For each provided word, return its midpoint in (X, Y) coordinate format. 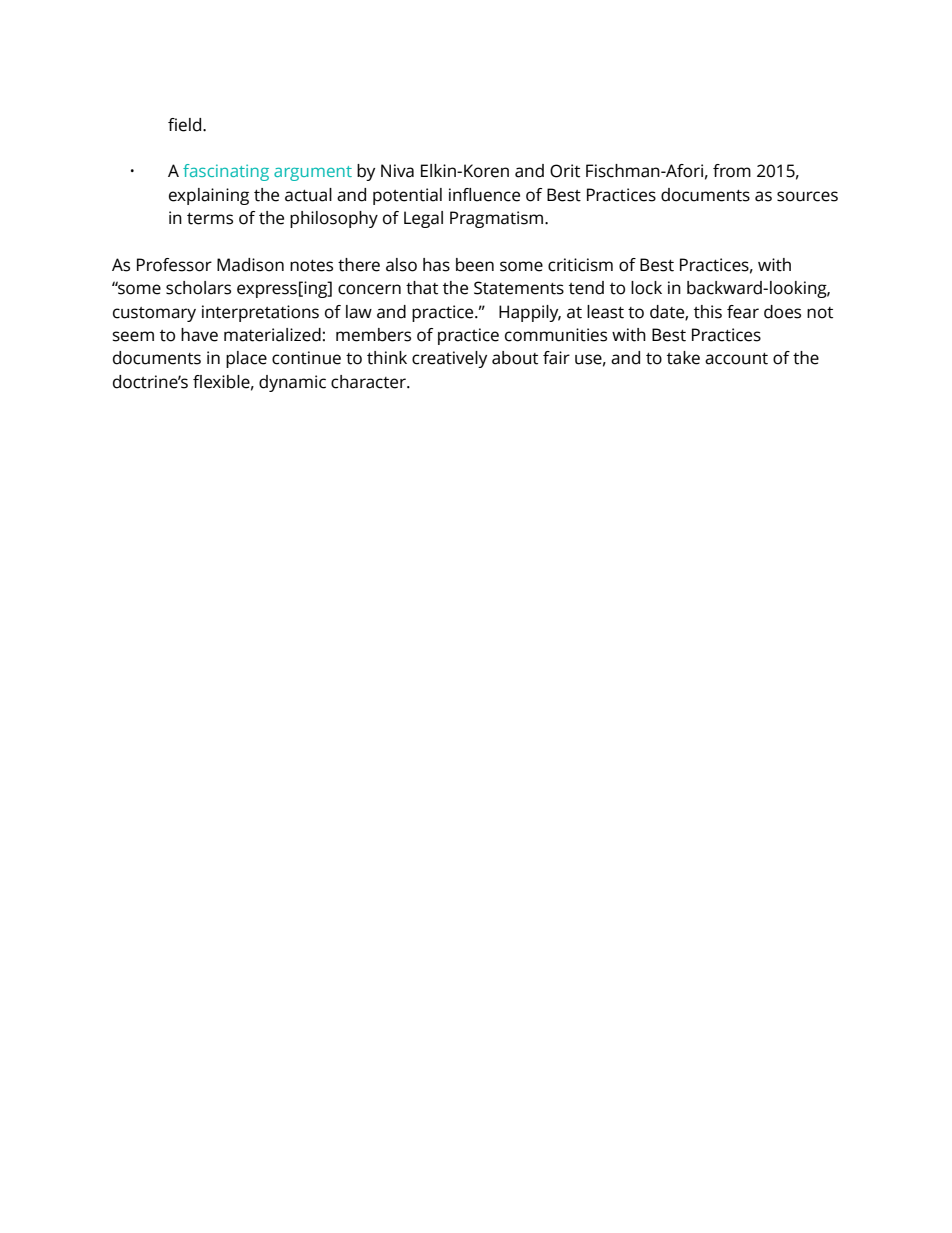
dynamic (292, 383)
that (422, 288)
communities (556, 335)
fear (743, 312)
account (736, 359)
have (199, 335)
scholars (198, 288)
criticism (580, 265)
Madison (250, 265)
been (475, 265)
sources (807, 196)
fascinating (226, 172)
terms (210, 219)
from (732, 171)
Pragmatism (498, 219)
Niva (397, 171)
